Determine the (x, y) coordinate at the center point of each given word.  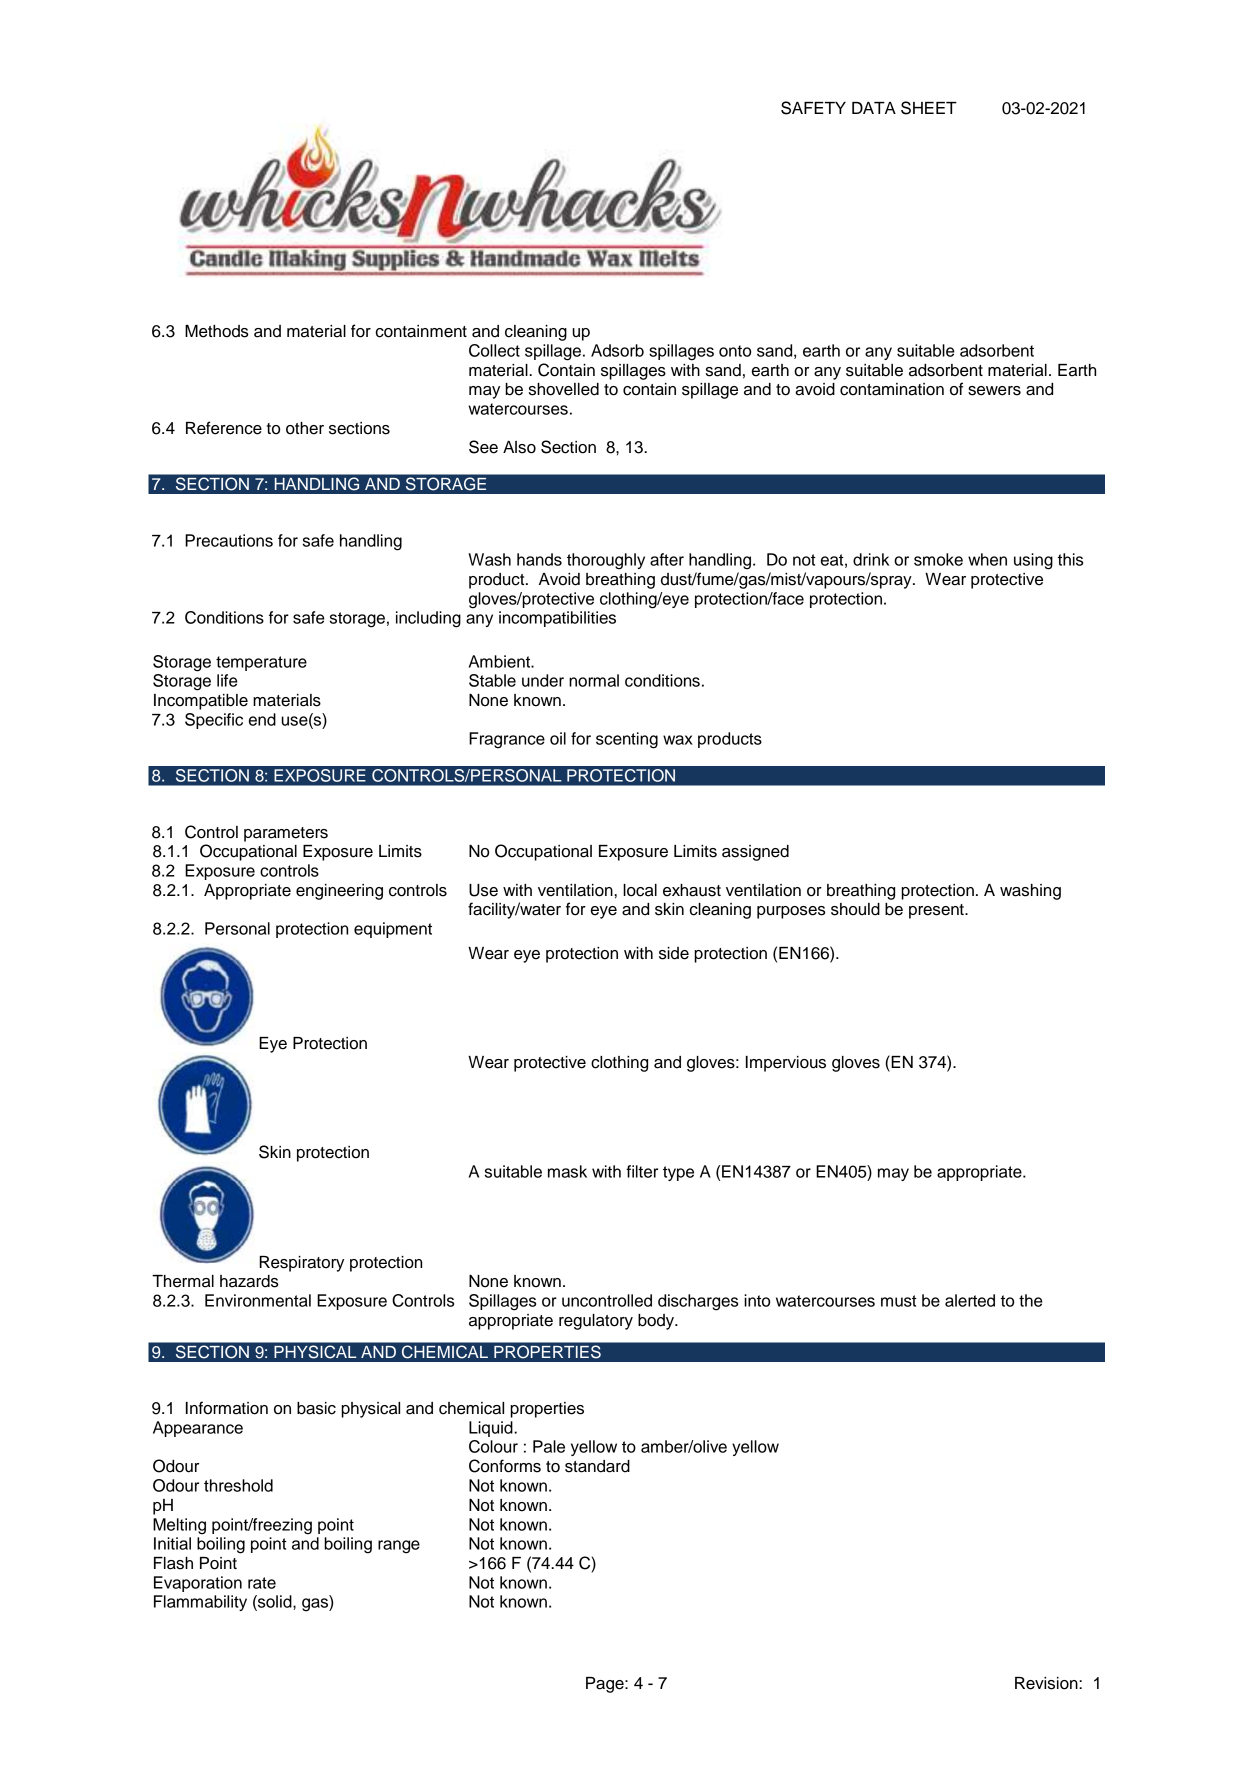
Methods (216, 331)
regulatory (596, 1322)
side (674, 953)
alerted (970, 1300)
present (937, 911)
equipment (393, 930)
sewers (994, 391)
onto (735, 351)
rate (262, 1583)
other (305, 428)
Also (519, 447)
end (262, 719)
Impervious (786, 1064)
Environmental (258, 1300)
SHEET (929, 108)
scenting (627, 740)
